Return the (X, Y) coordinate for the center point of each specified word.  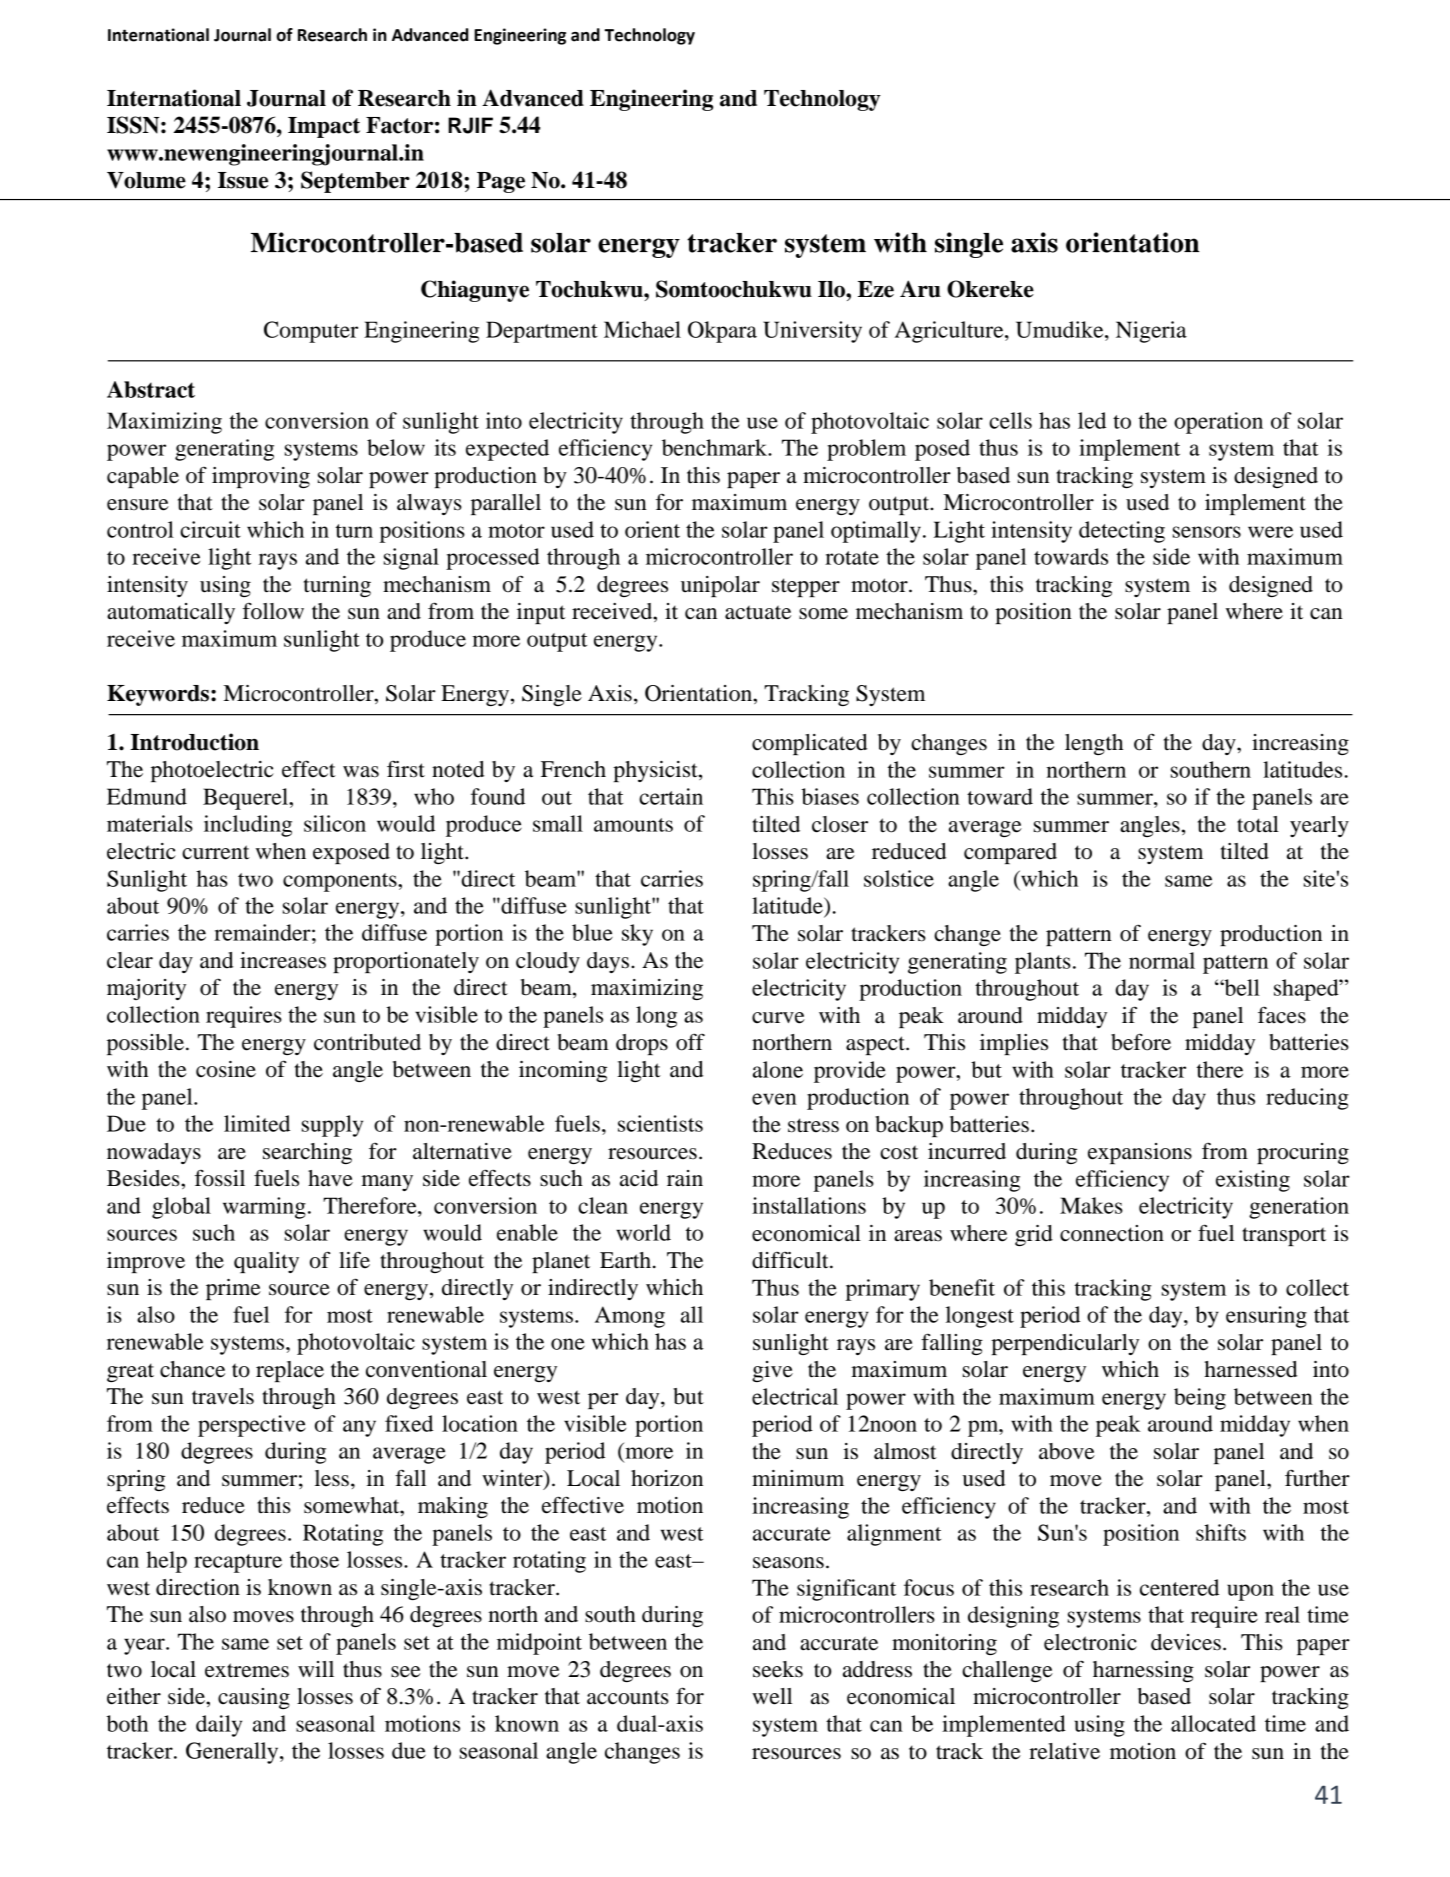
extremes (247, 1670)
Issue (243, 180)
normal (1162, 960)
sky (637, 935)
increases (283, 960)
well (772, 1696)
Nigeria (1151, 332)
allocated (1213, 1723)
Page (501, 182)
